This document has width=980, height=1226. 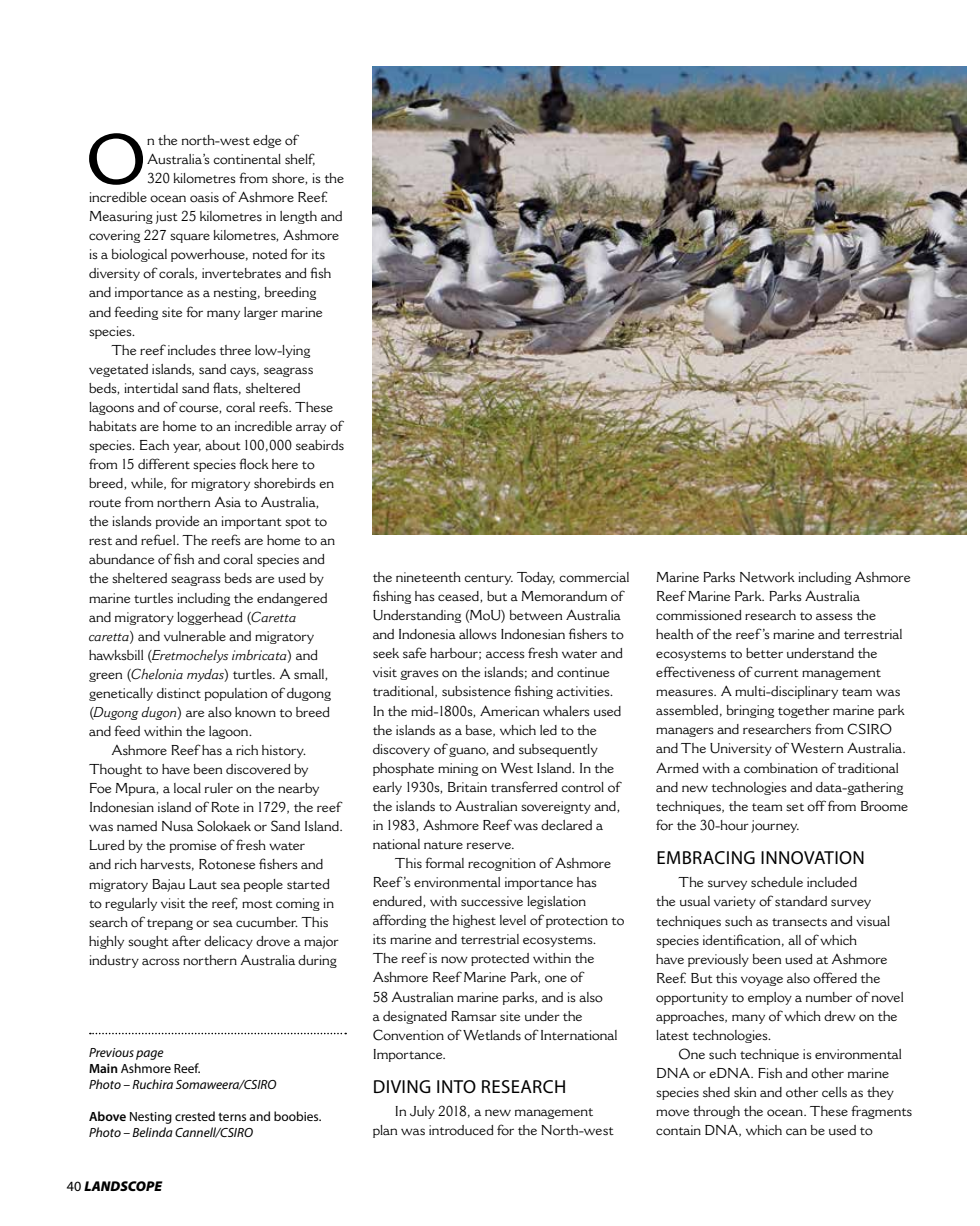 I want to click on shelf, so click(x=300, y=159).
